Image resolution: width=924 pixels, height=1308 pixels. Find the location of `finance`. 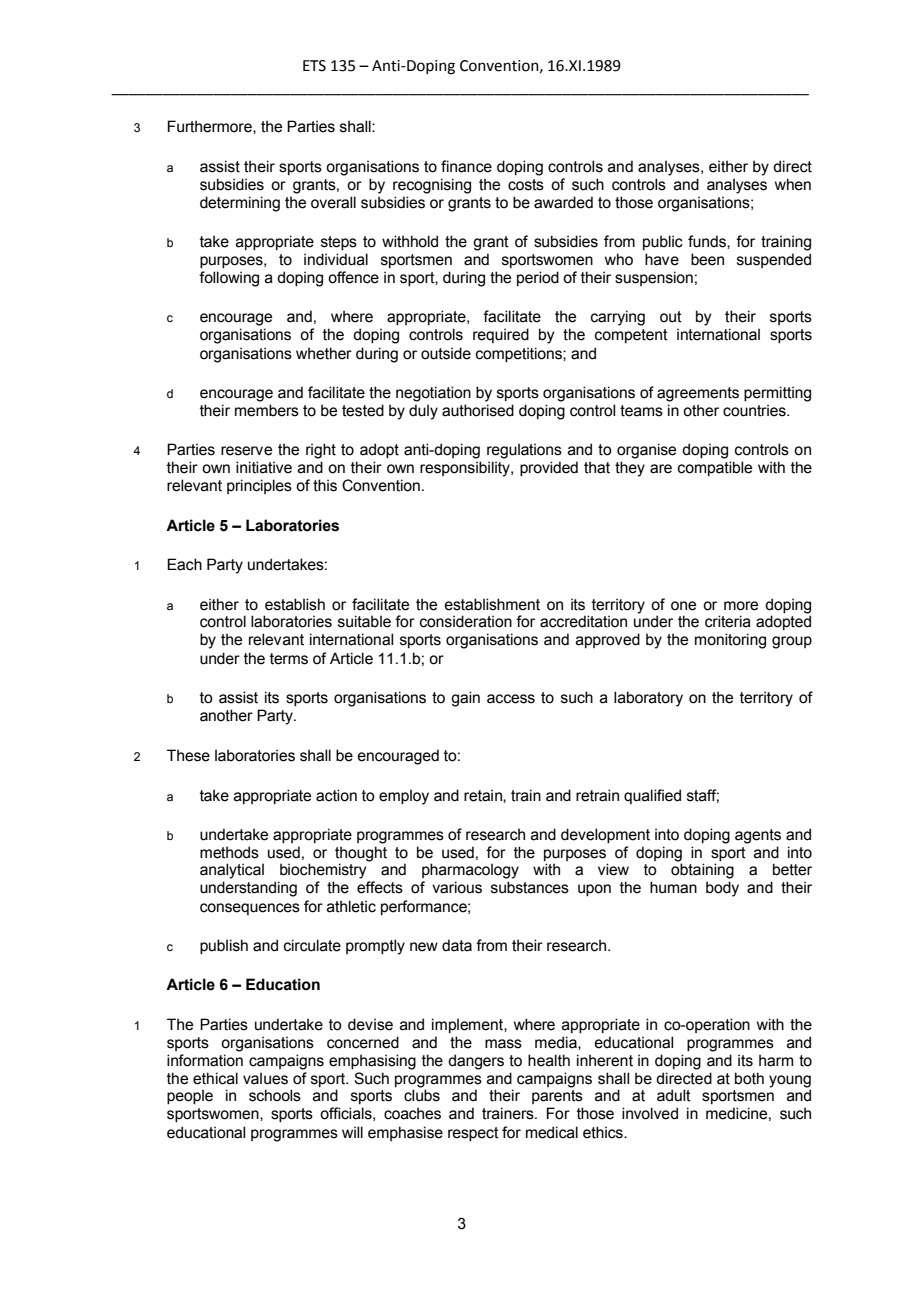

finance is located at coordinates (466, 166).
